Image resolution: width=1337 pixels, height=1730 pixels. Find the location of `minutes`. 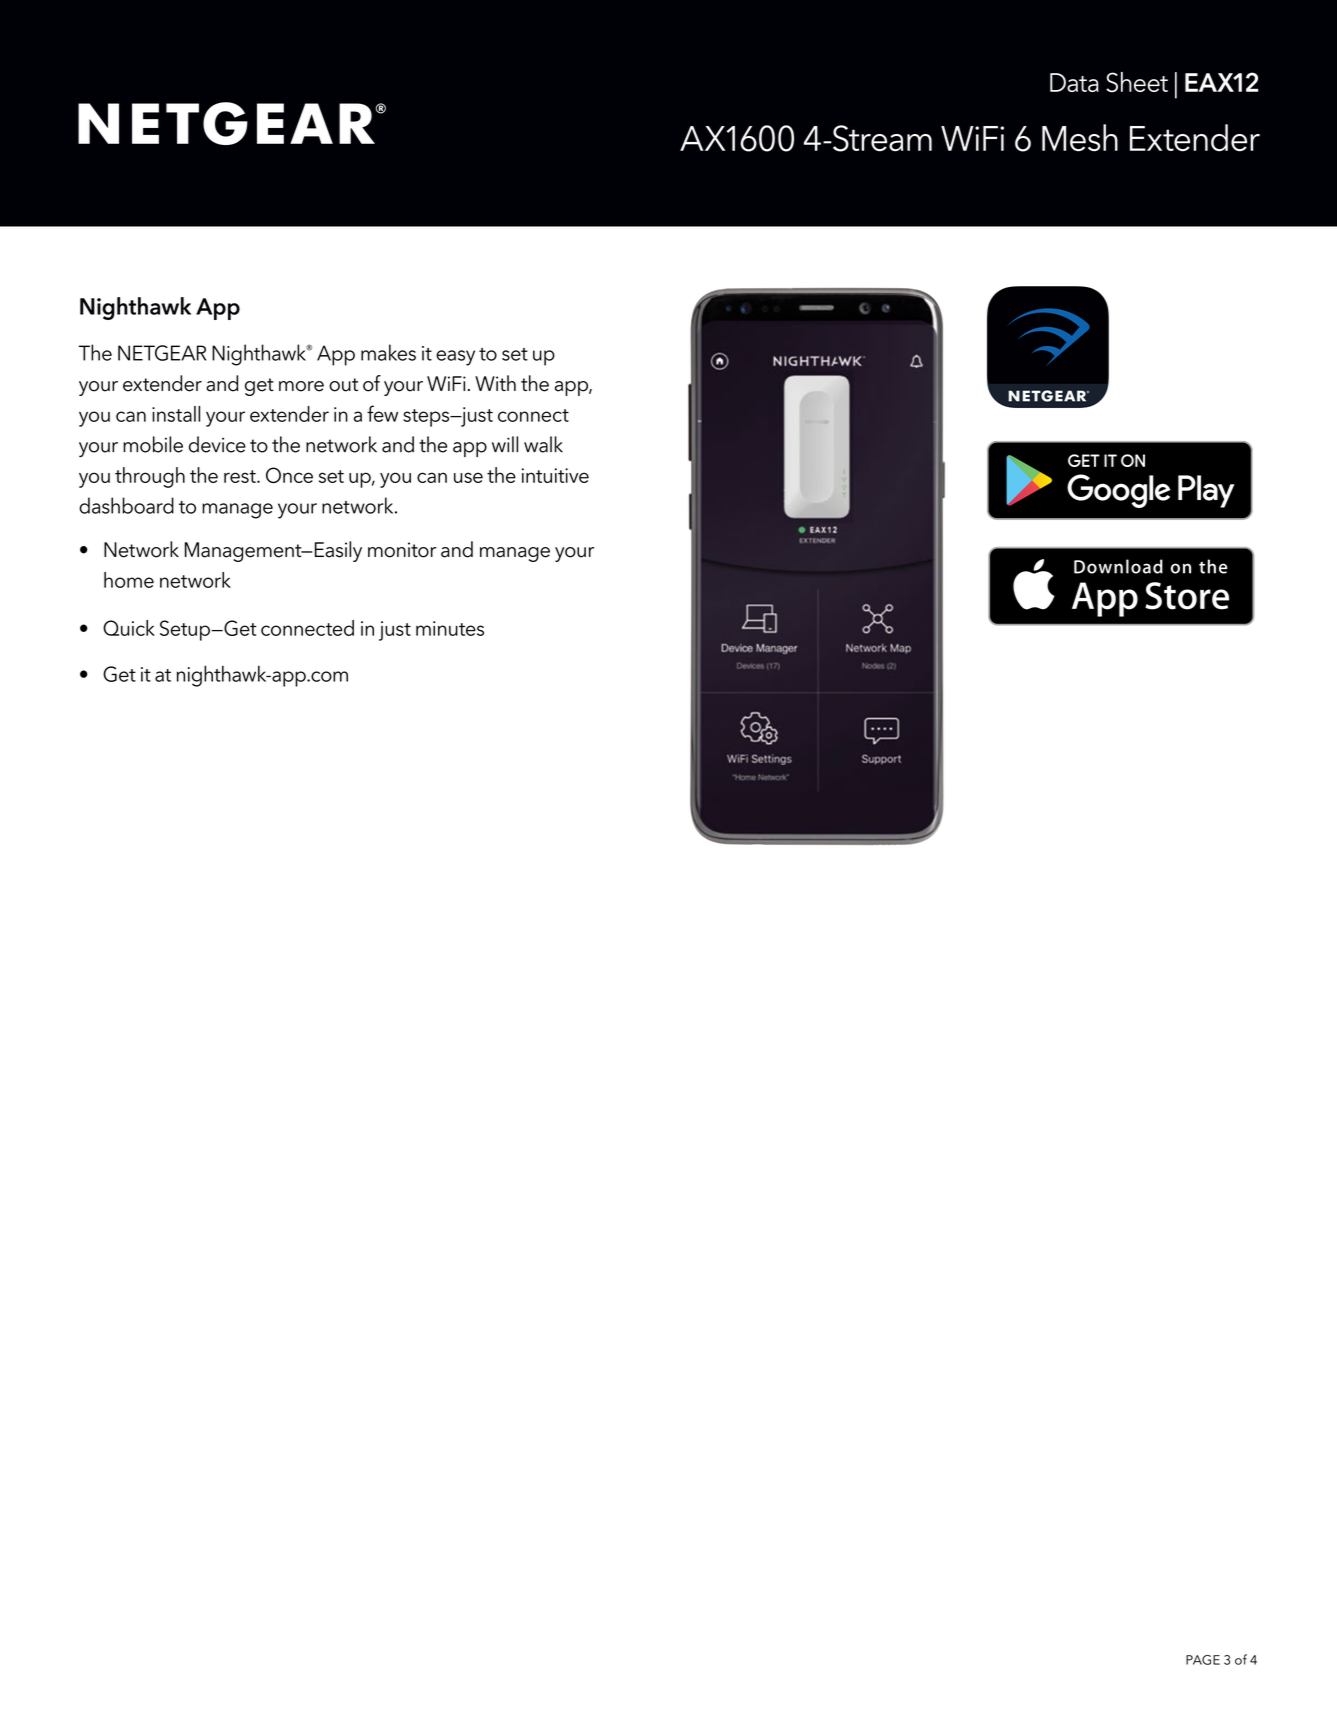

minutes is located at coordinates (450, 628).
